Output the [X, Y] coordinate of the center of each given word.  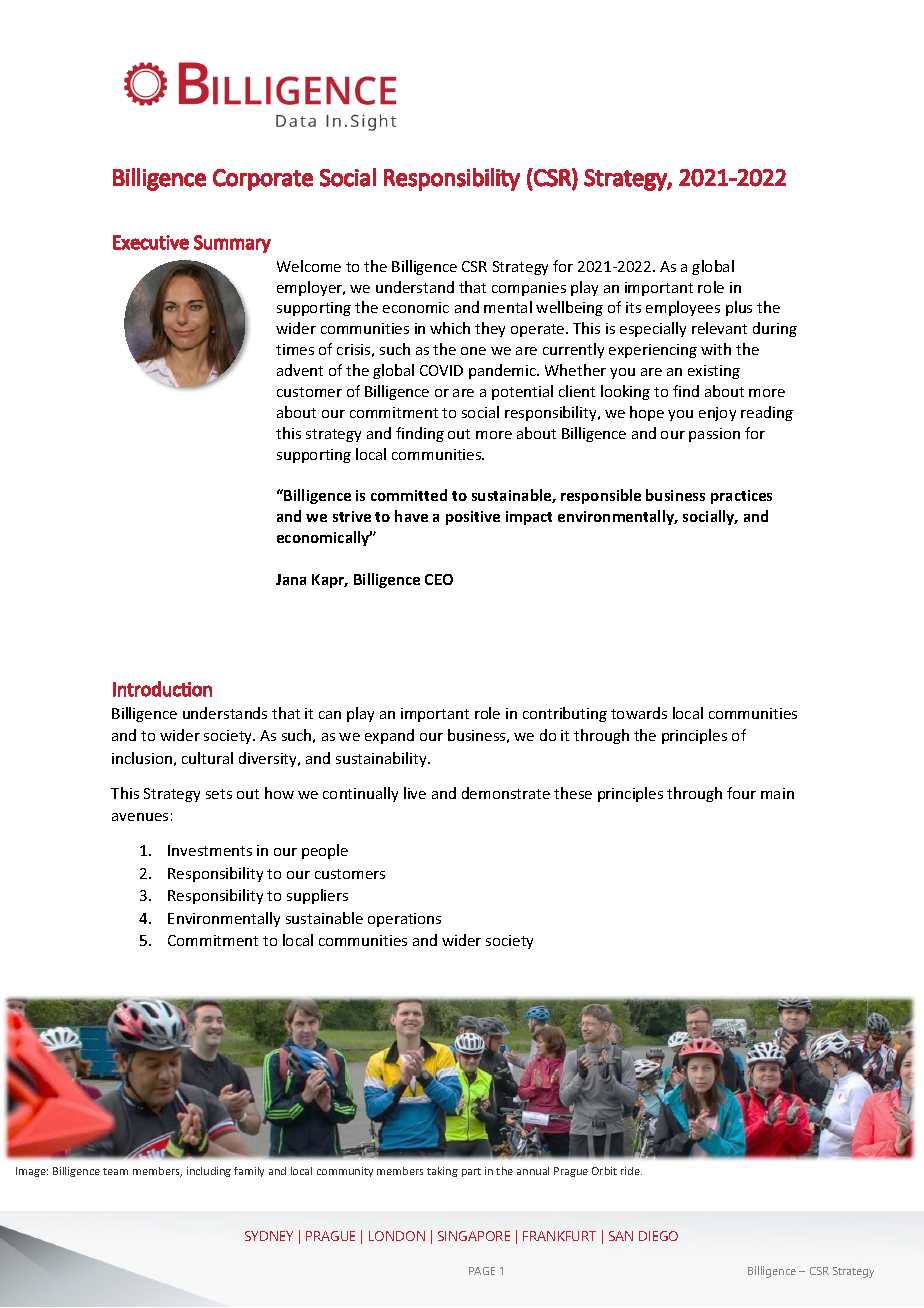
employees [683, 308]
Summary [232, 244]
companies [529, 289]
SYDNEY [269, 1236]
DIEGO [658, 1236]
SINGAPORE [474, 1236]
